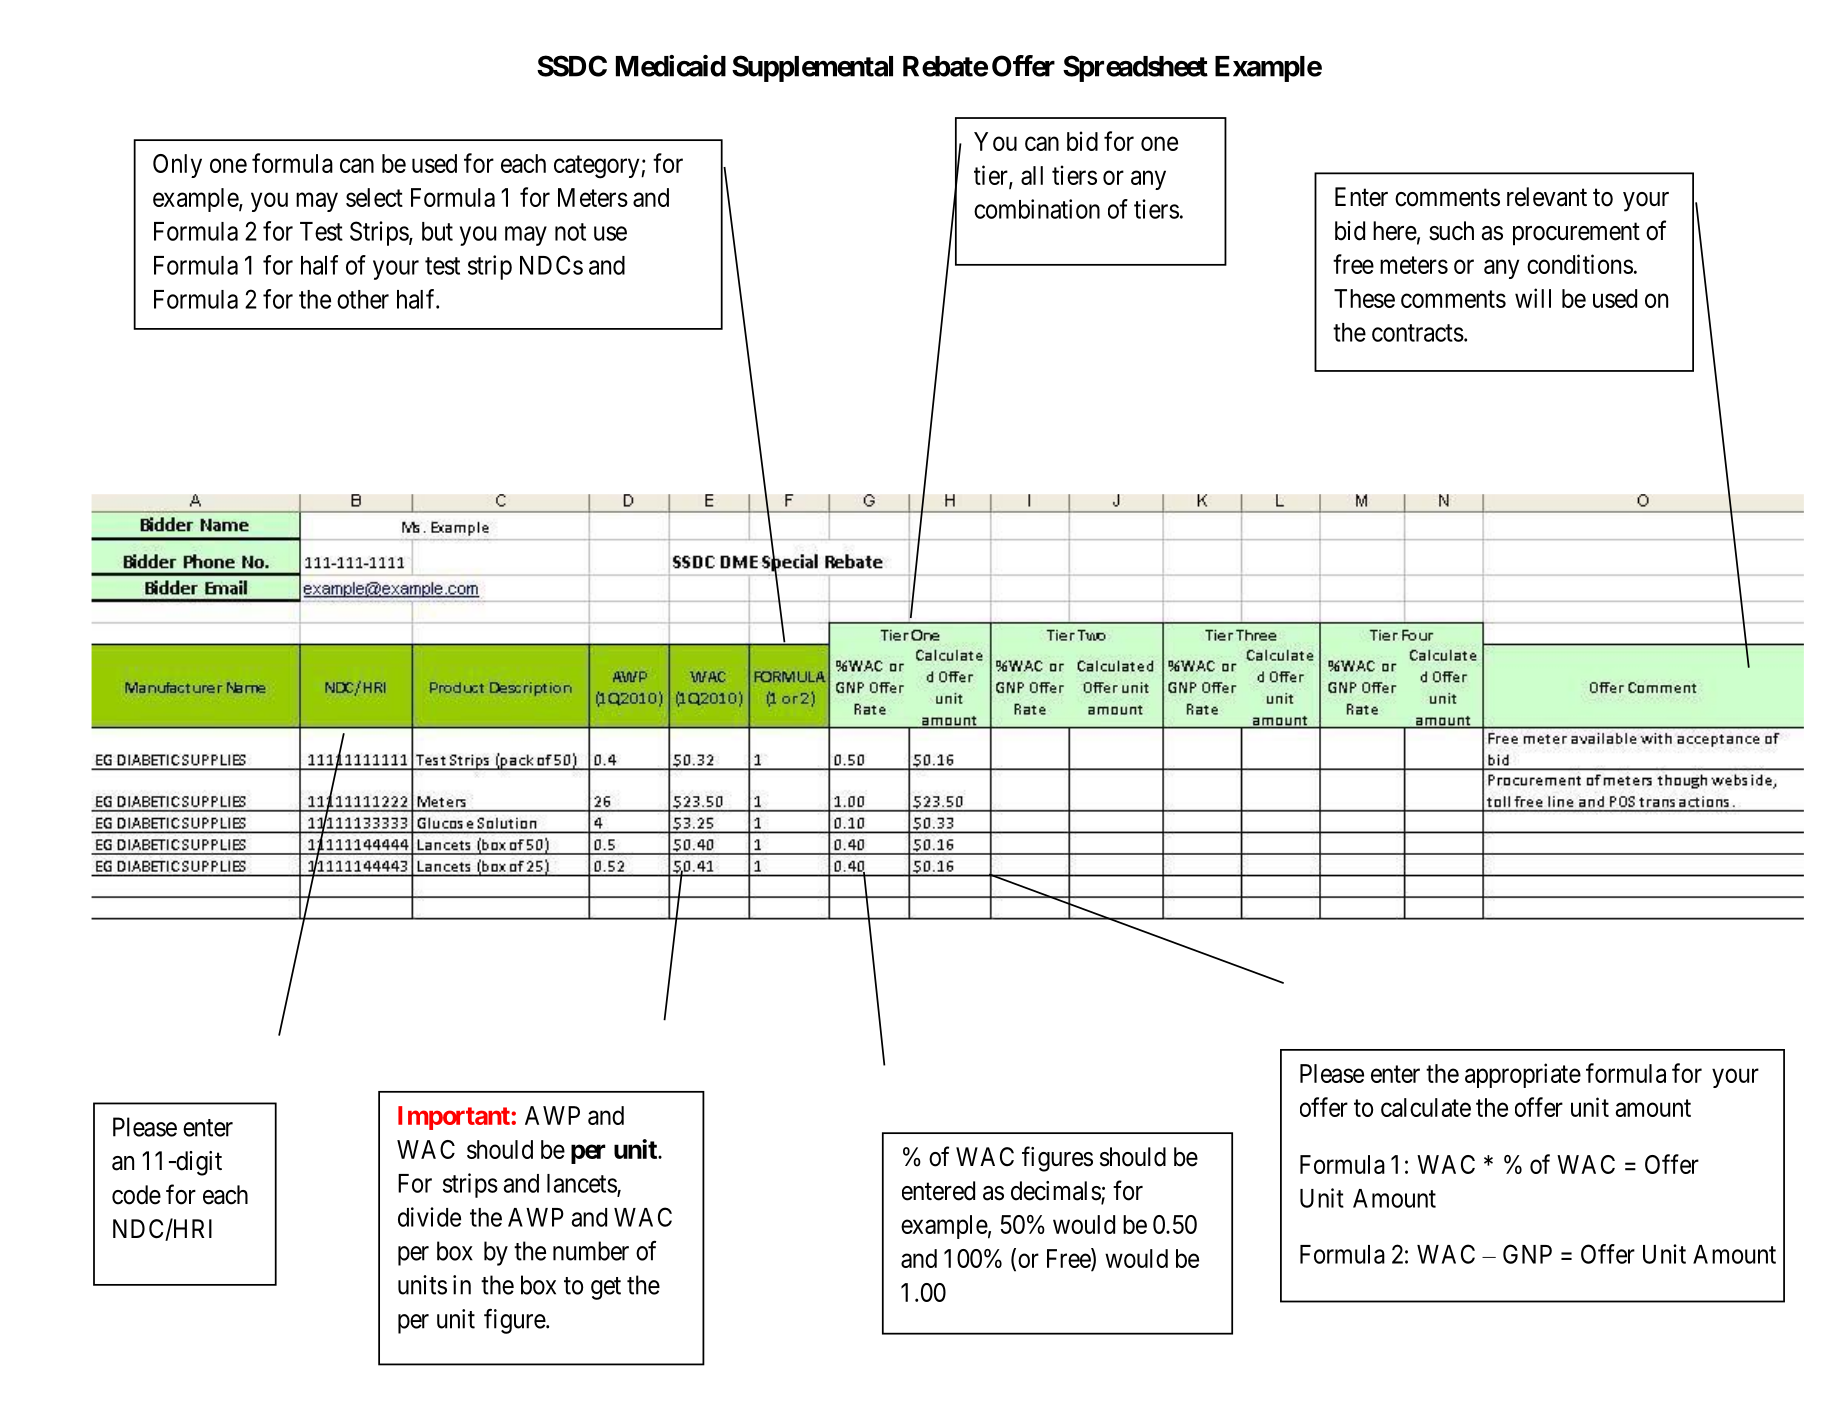 The width and height of the document is (1845, 1426). I want to click on other, so click(363, 299).
